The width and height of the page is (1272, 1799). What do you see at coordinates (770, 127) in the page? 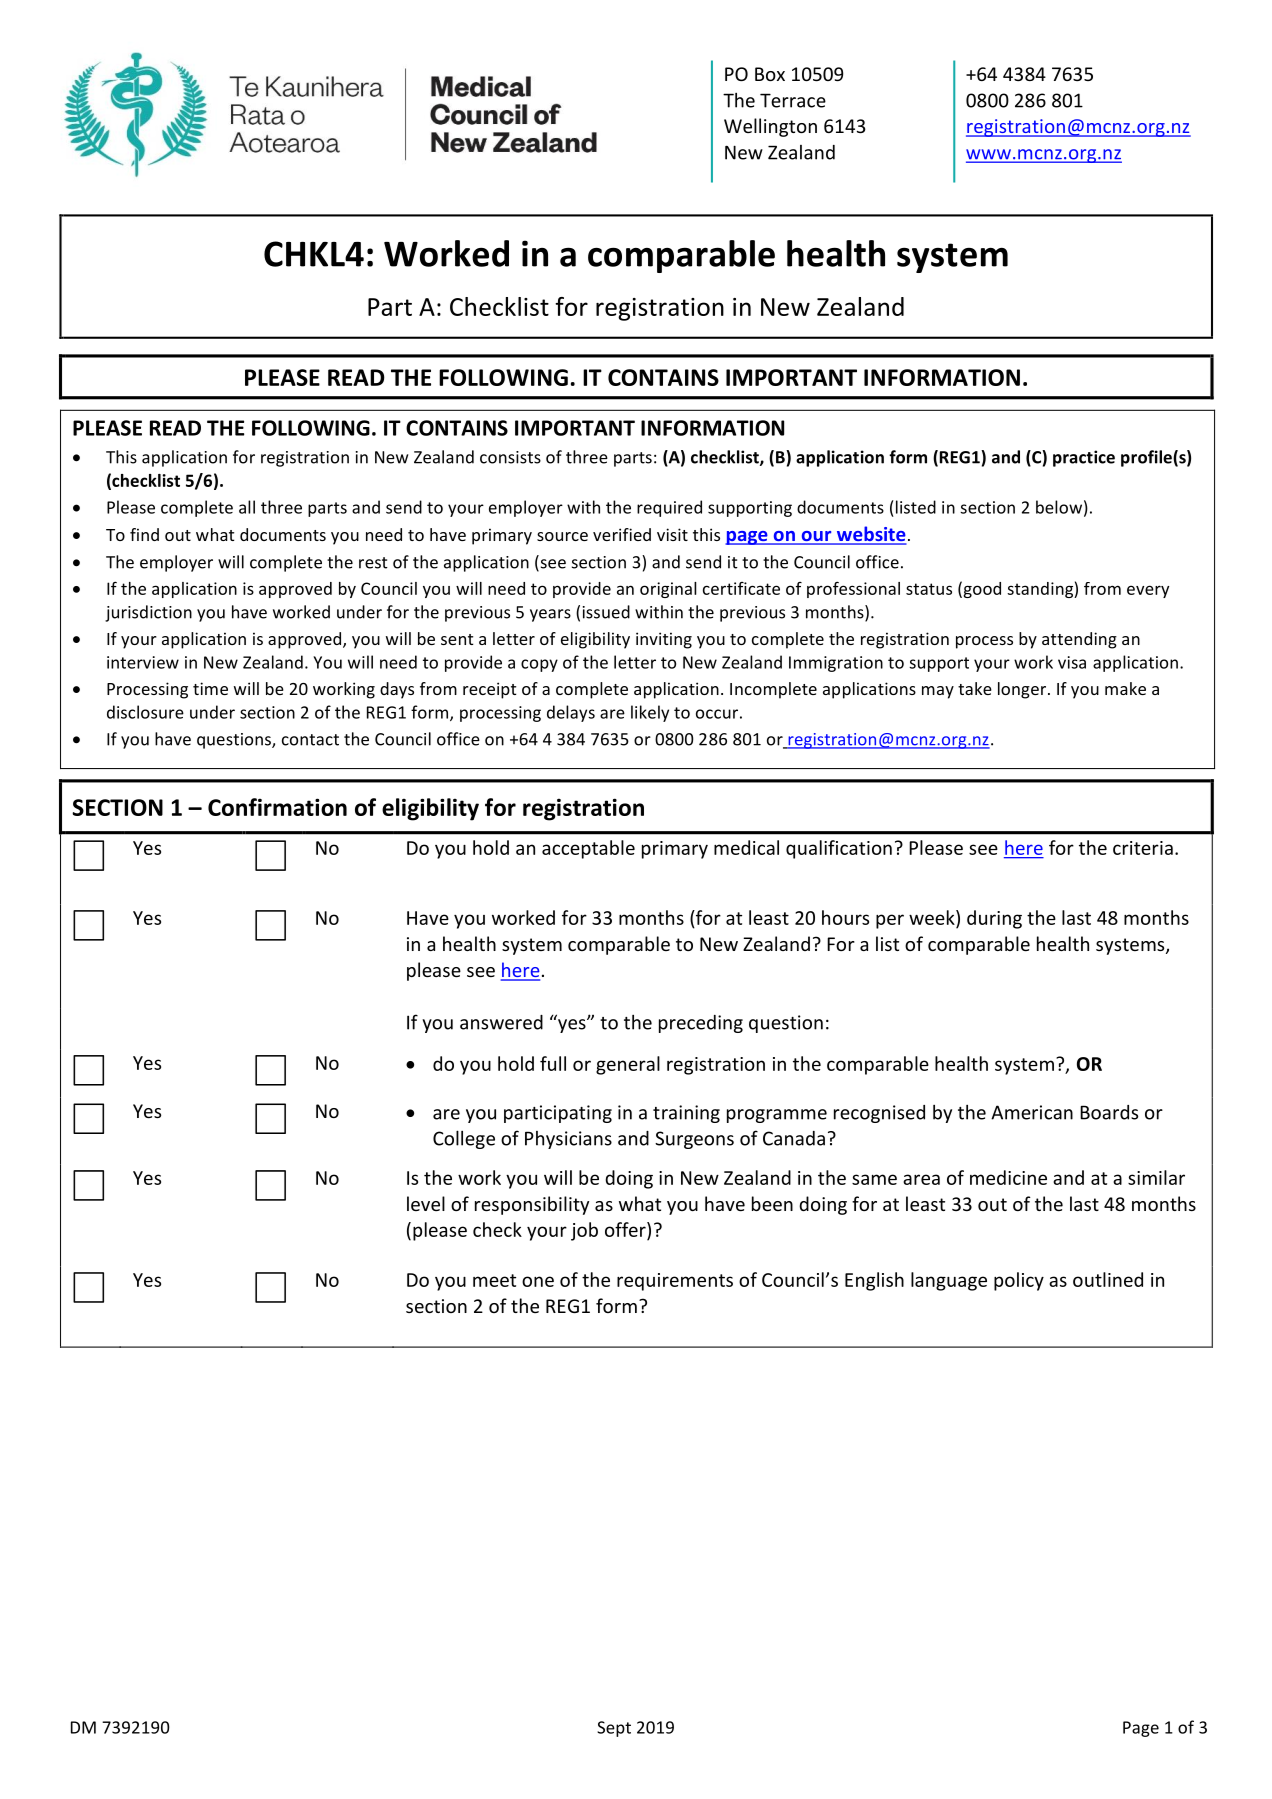
I see `Wellington` at bounding box center [770, 127].
